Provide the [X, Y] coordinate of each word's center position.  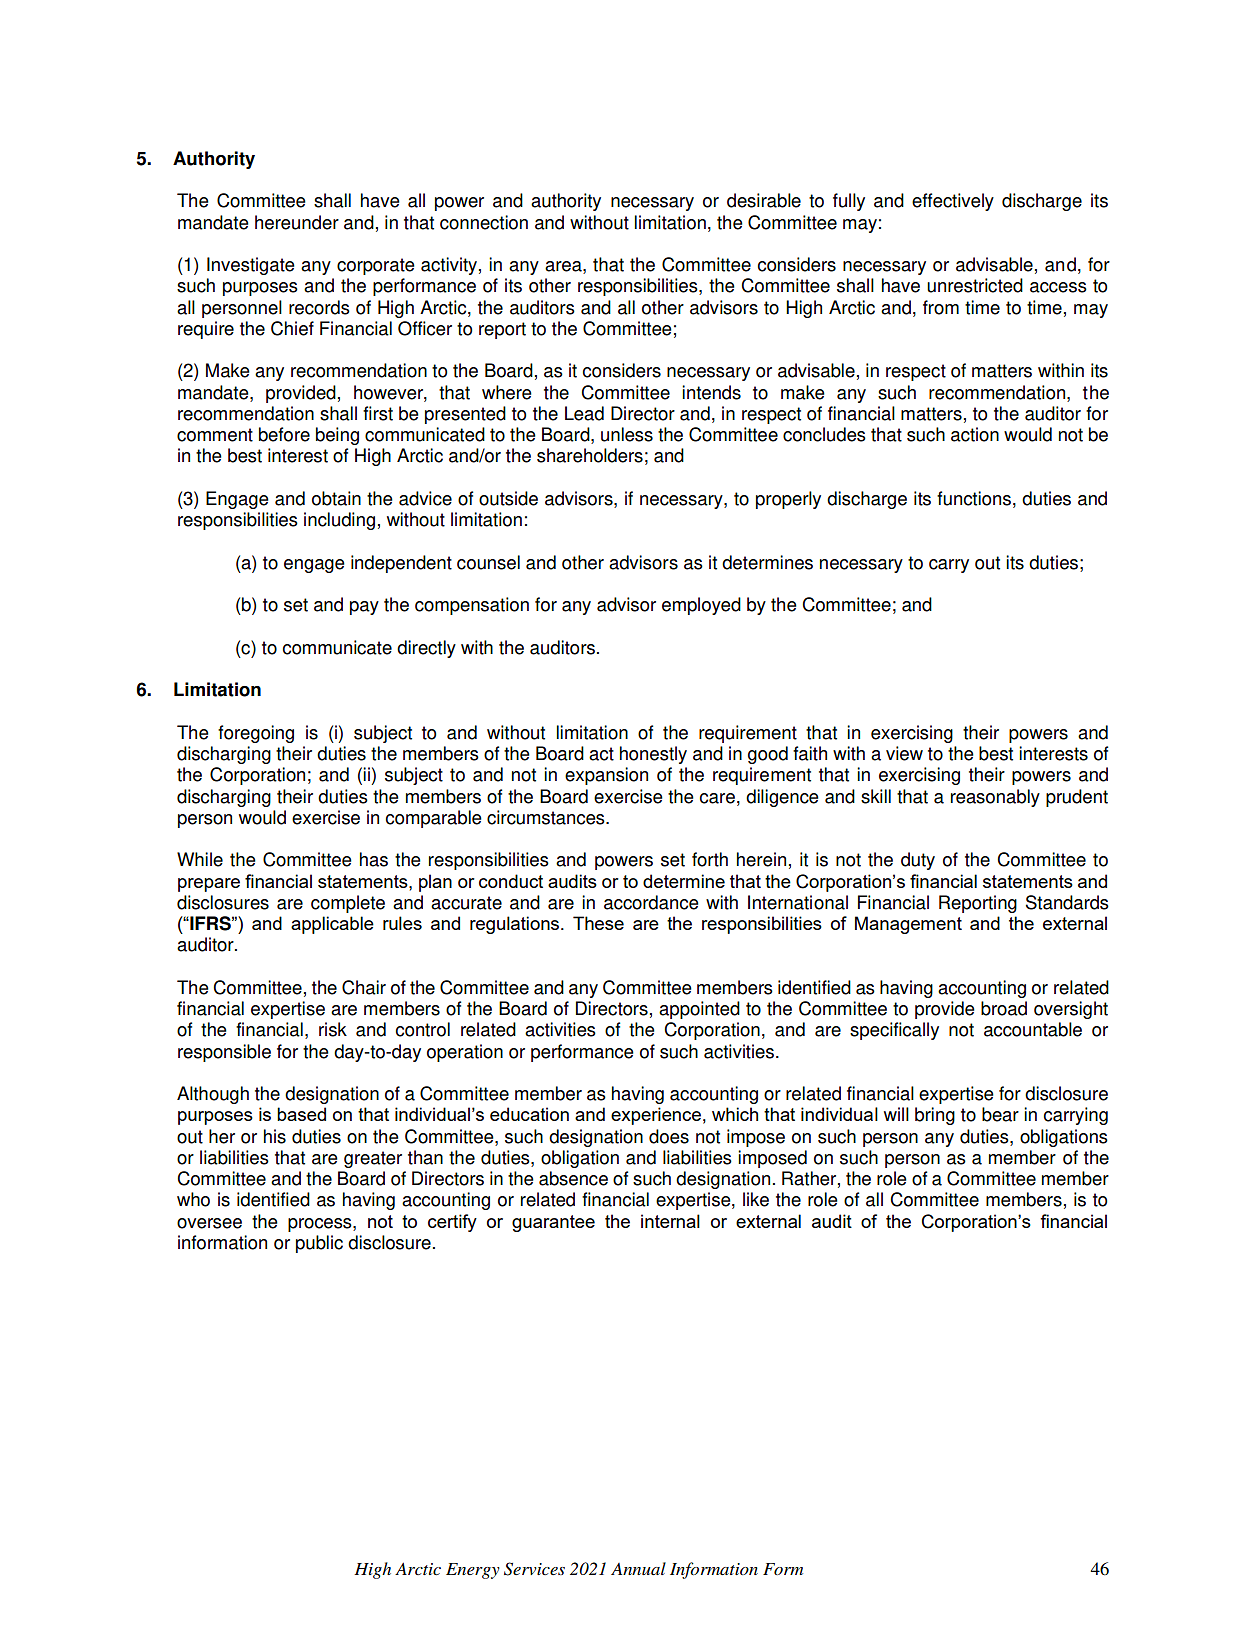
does [669, 1136]
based [301, 1114]
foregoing [256, 734]
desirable [764, 200]
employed [701, 606]
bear [1000, 1114]
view [904, 753]
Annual [638, 1568]
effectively [953, 202]
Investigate [251, 266]
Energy [473, 1571]
